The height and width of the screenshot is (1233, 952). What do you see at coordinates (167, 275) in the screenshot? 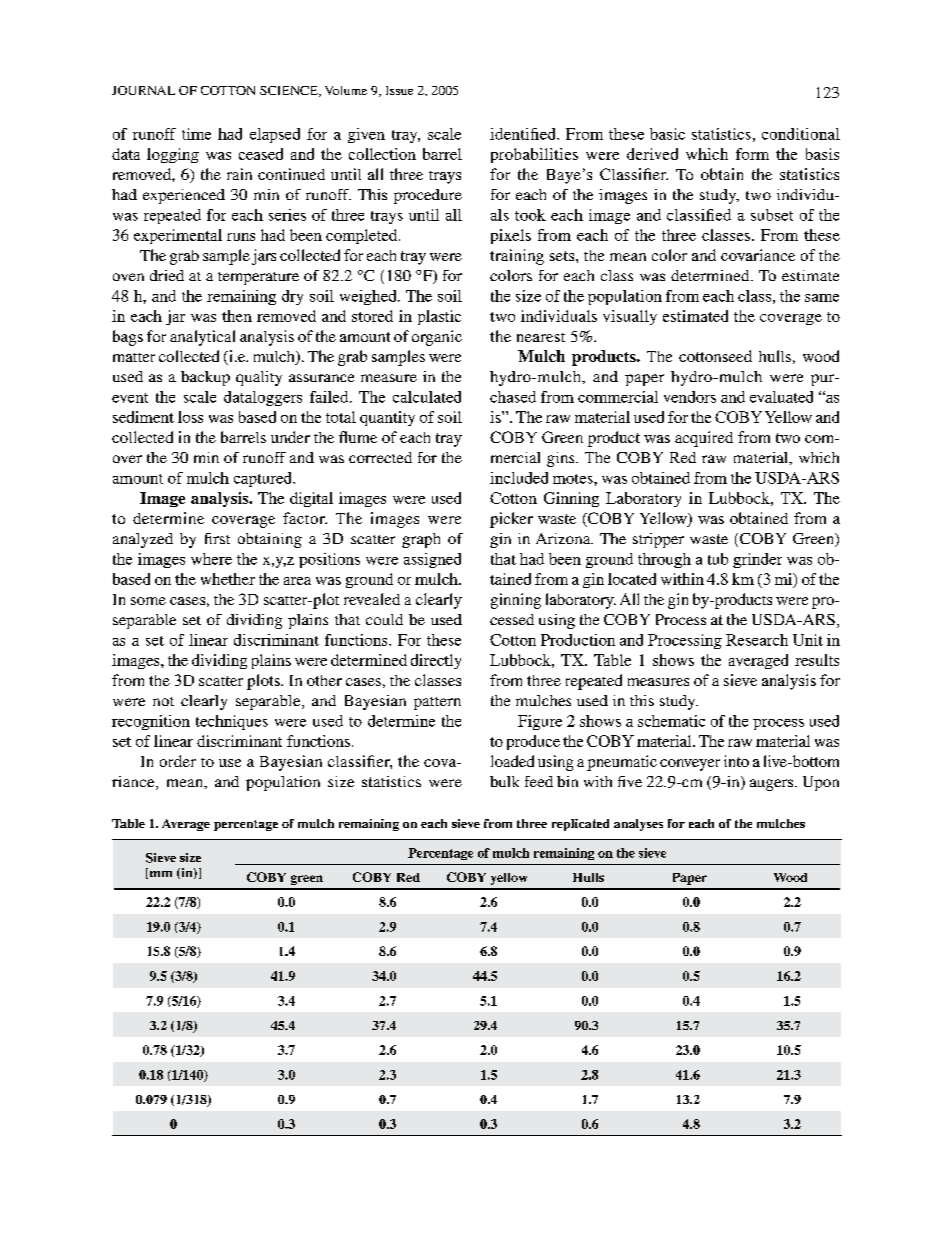
I see `dried` at bounding box center [167, 275].
